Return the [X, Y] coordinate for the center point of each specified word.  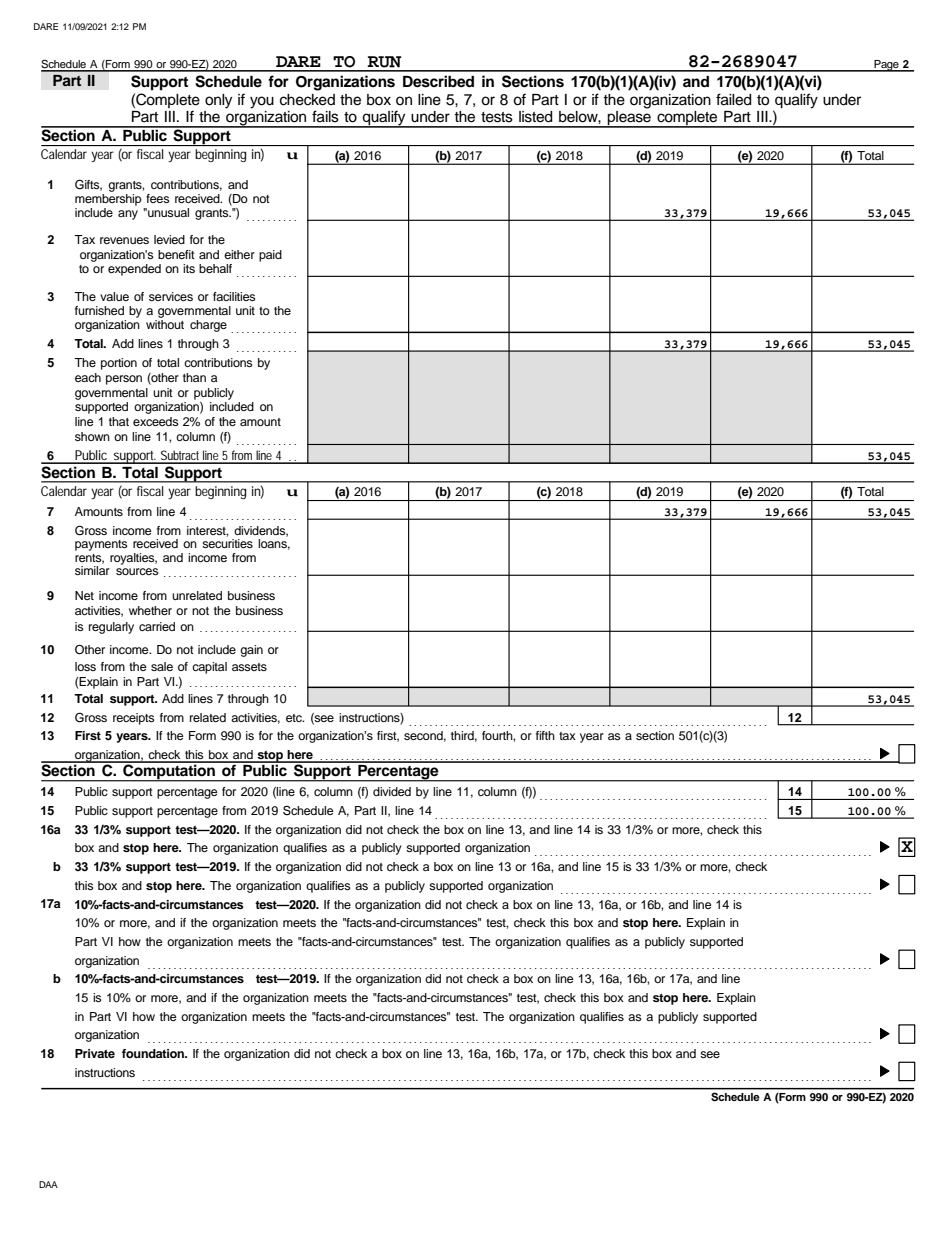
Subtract [181, 456]
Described [438, 81]
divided [392, 791]
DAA [48, 1184]
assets [249, 667]
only [218, 101]
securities [227, 543]
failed [733, 99]
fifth [545, 735]
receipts [134, 719]
